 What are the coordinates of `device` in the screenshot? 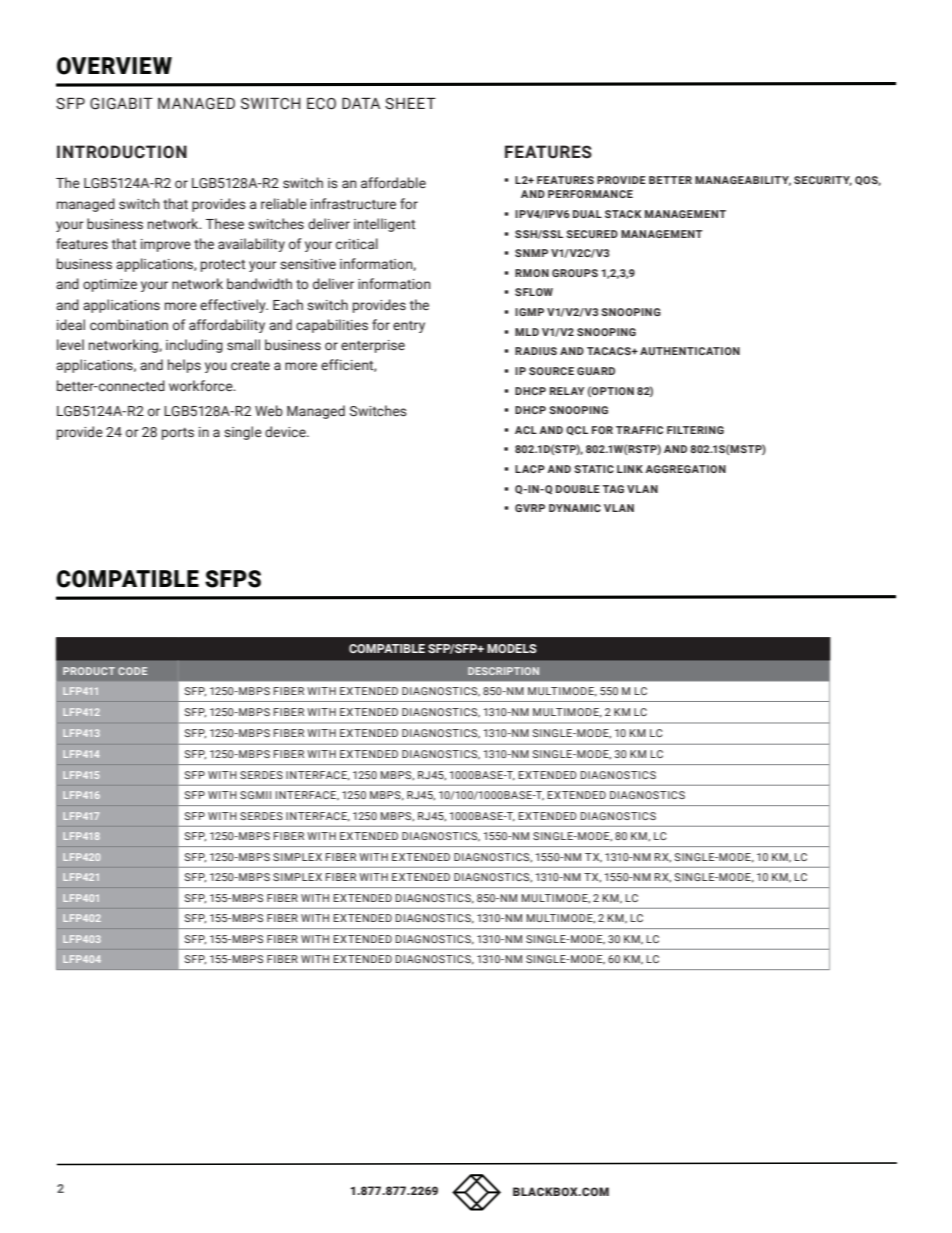 It's located at (286, 431).
